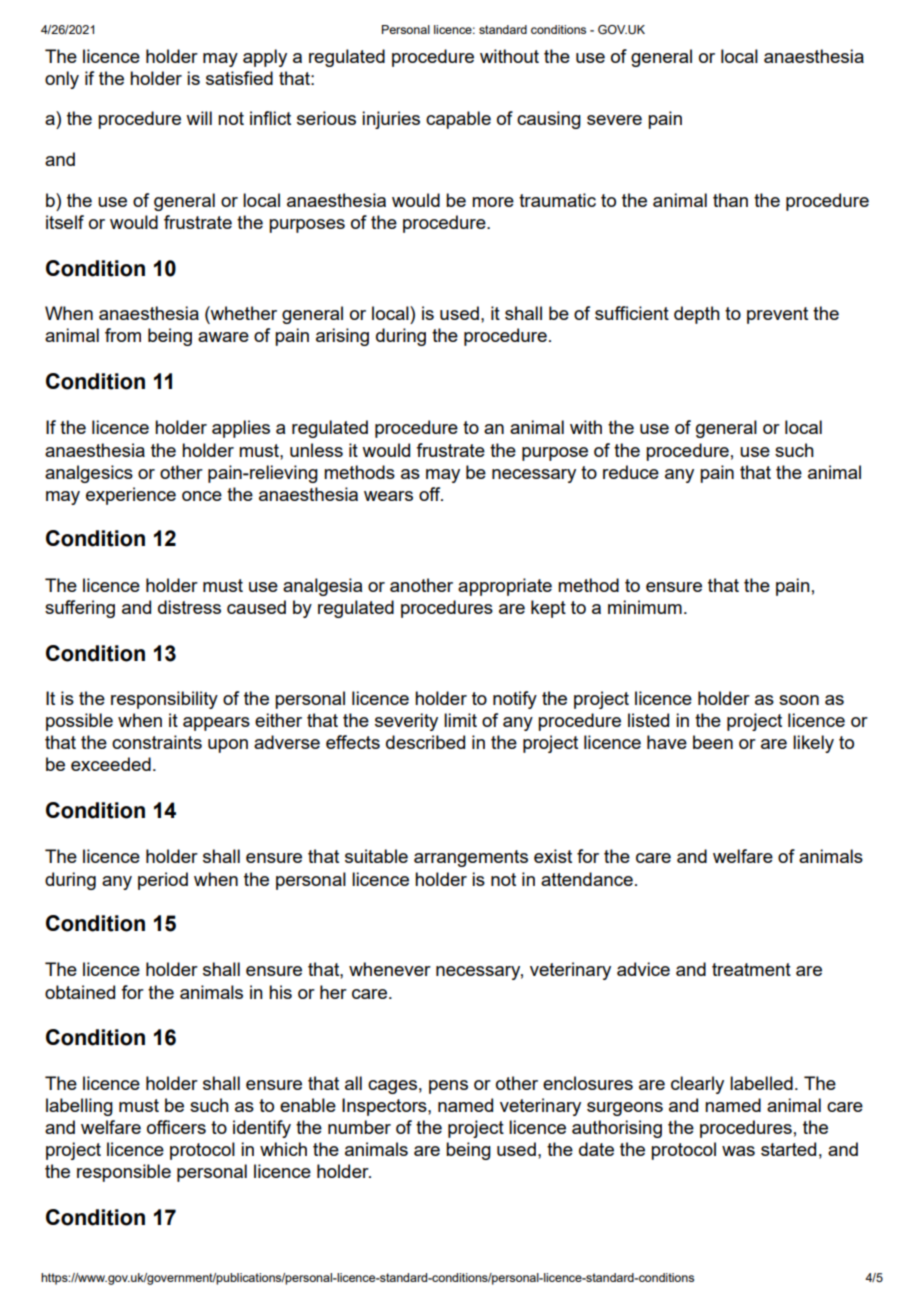 The height and width of the document is (1308, 924). I want to click on officers, so click(176, 1127).
